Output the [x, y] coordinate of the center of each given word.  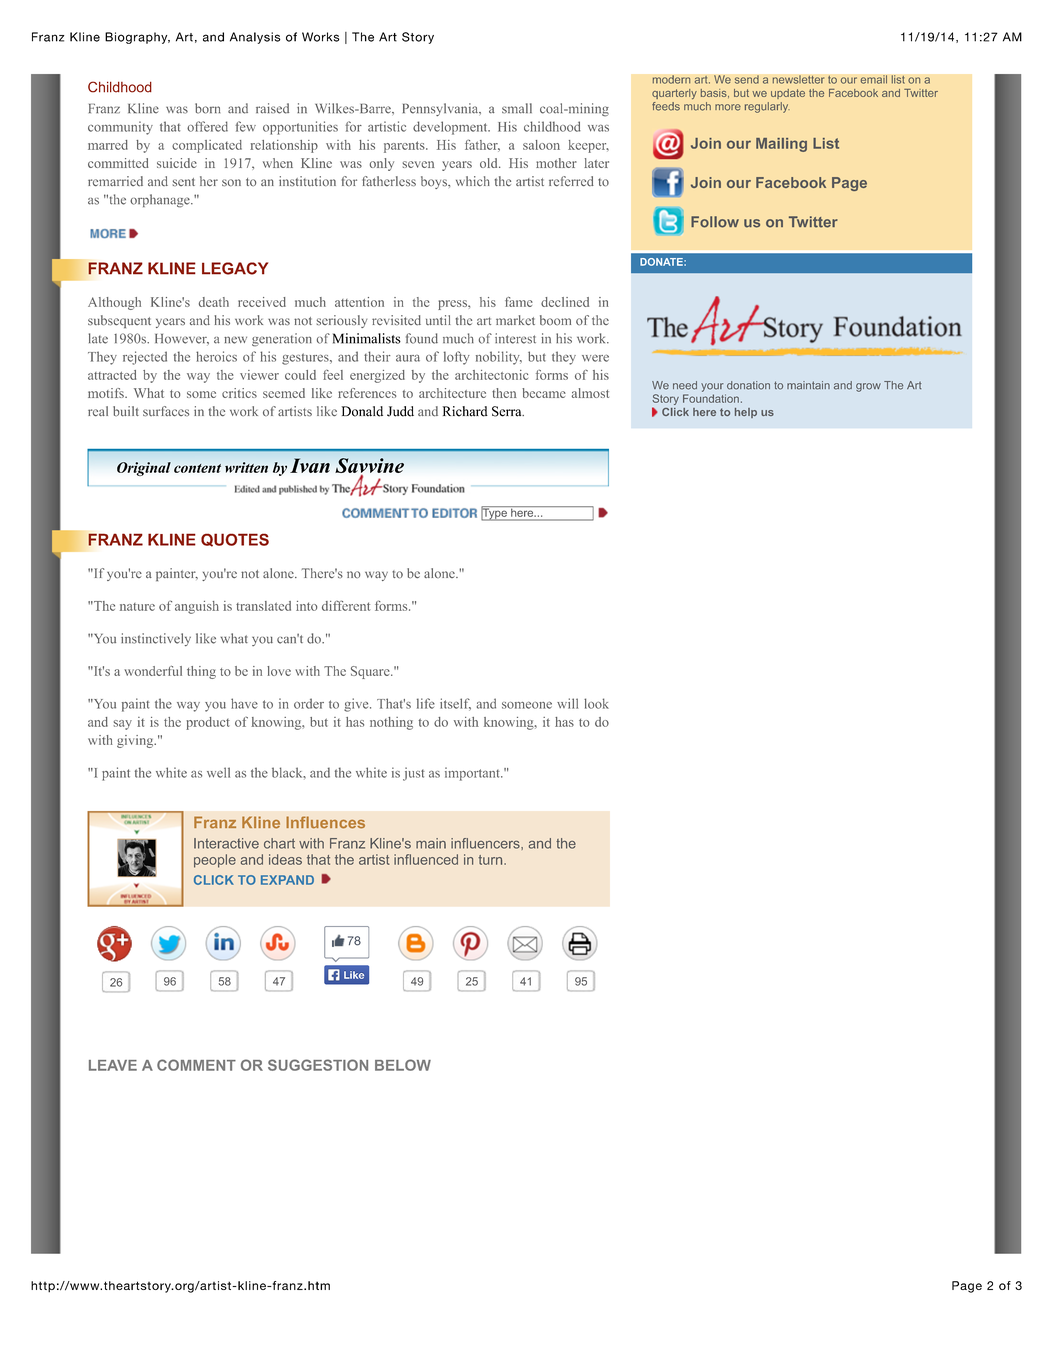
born [207, 108]
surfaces [166, 411]
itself [455, 704]
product [208, 723]
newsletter [798, 79]
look [596, 703]
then [504, 393]
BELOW [403, 1065]
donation [748, 385]
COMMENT [196, 1065]
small [517, 108]
